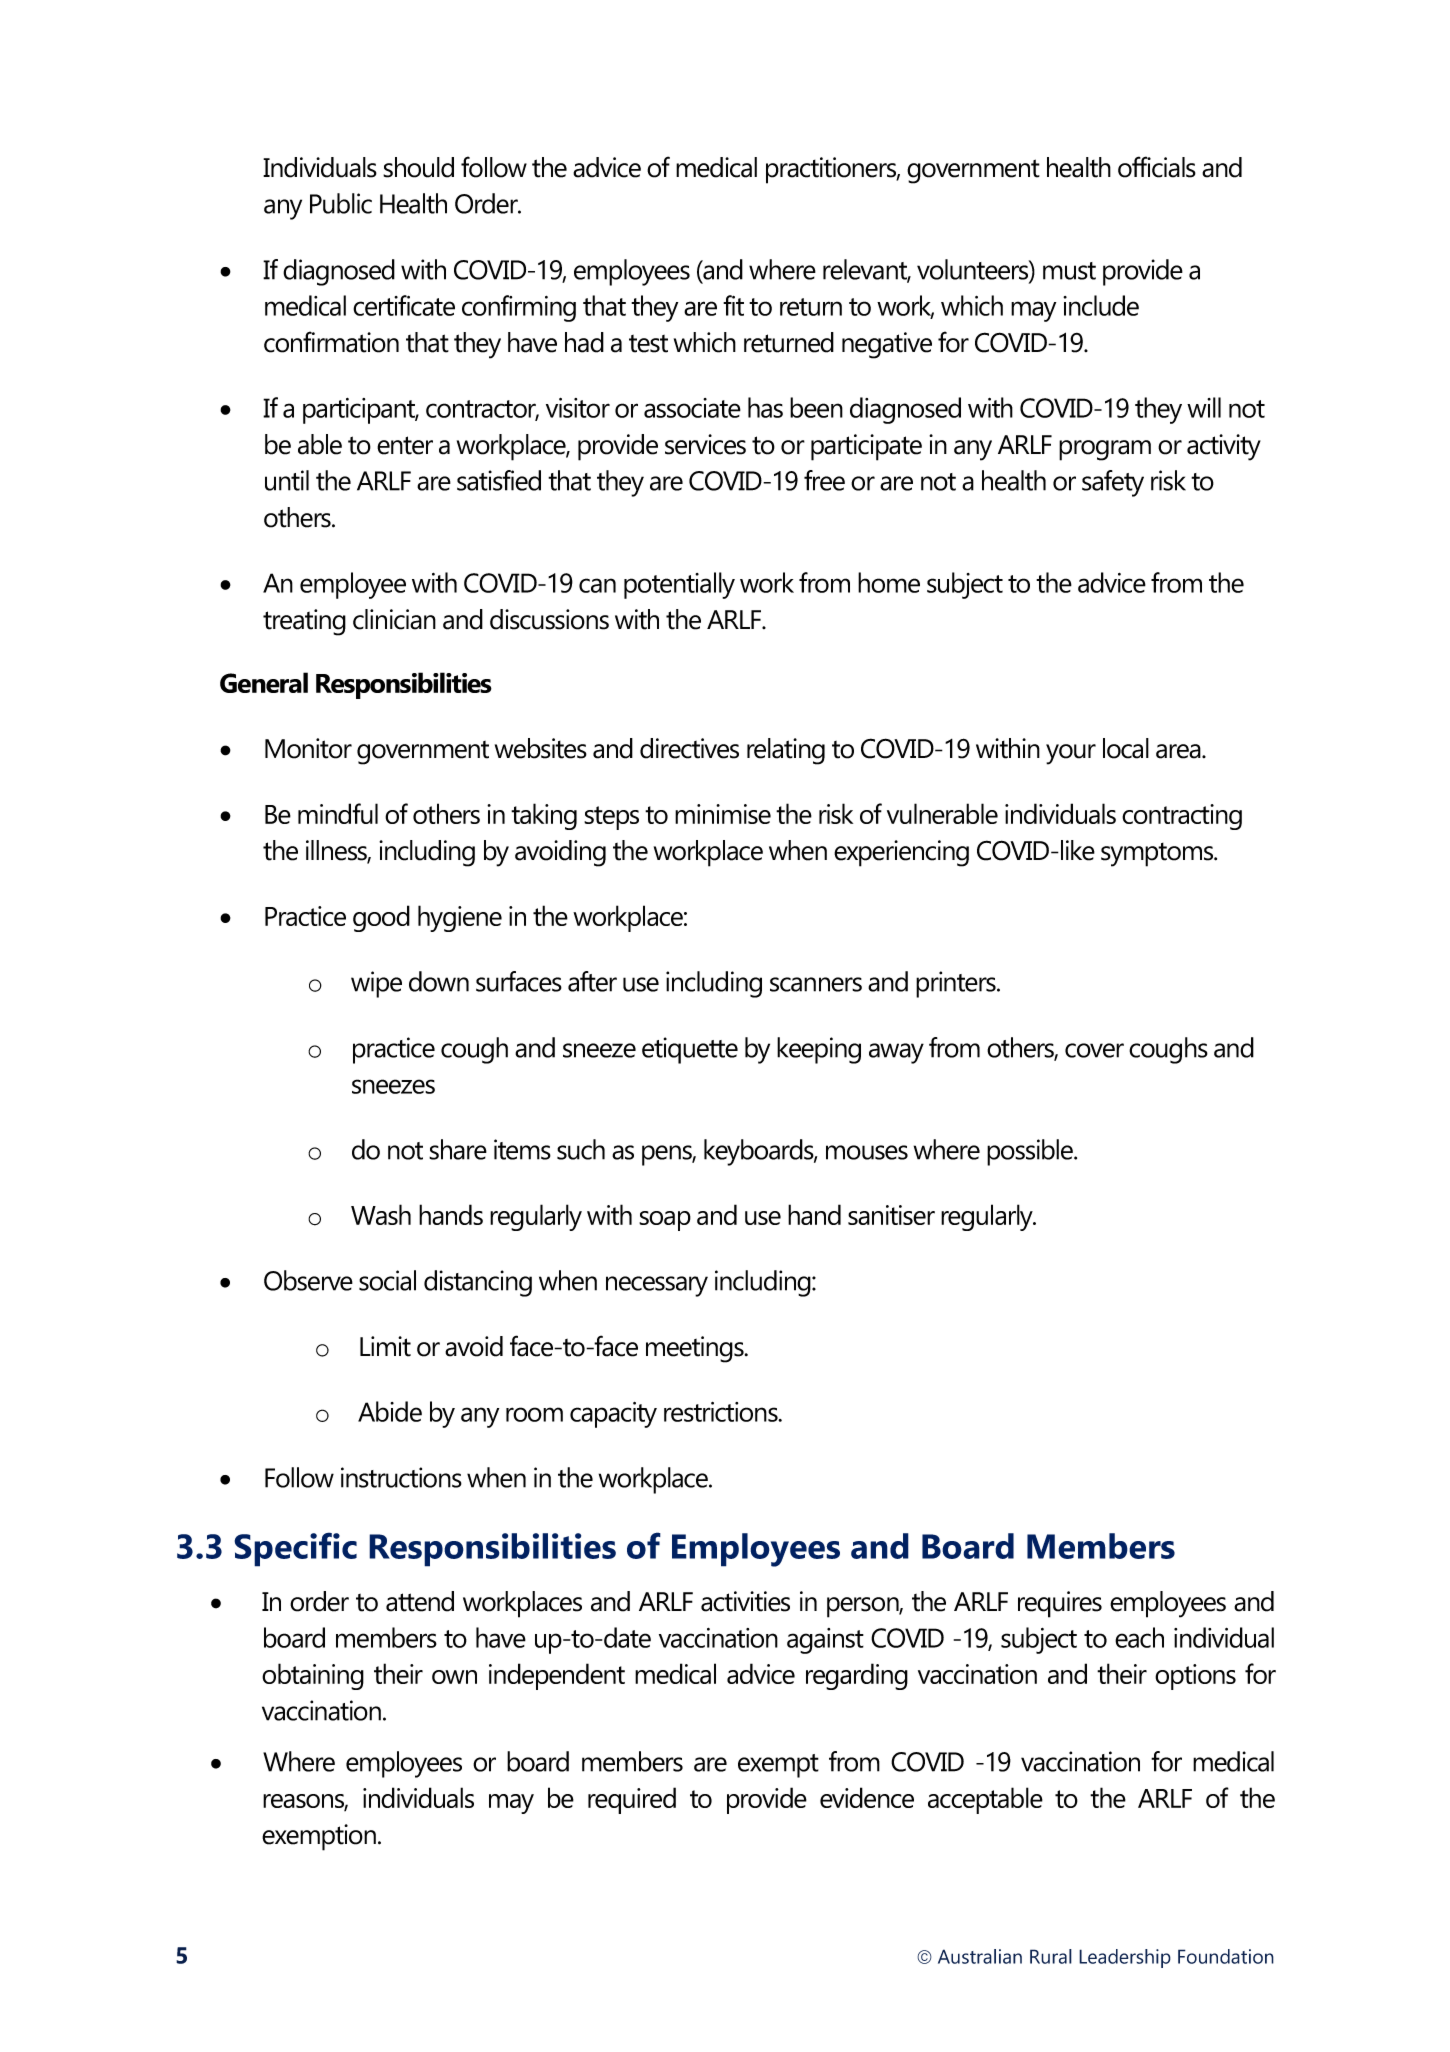 The width and height of the screenshot is (1450, 2052). I want to click on required, so click(632, 1800).
